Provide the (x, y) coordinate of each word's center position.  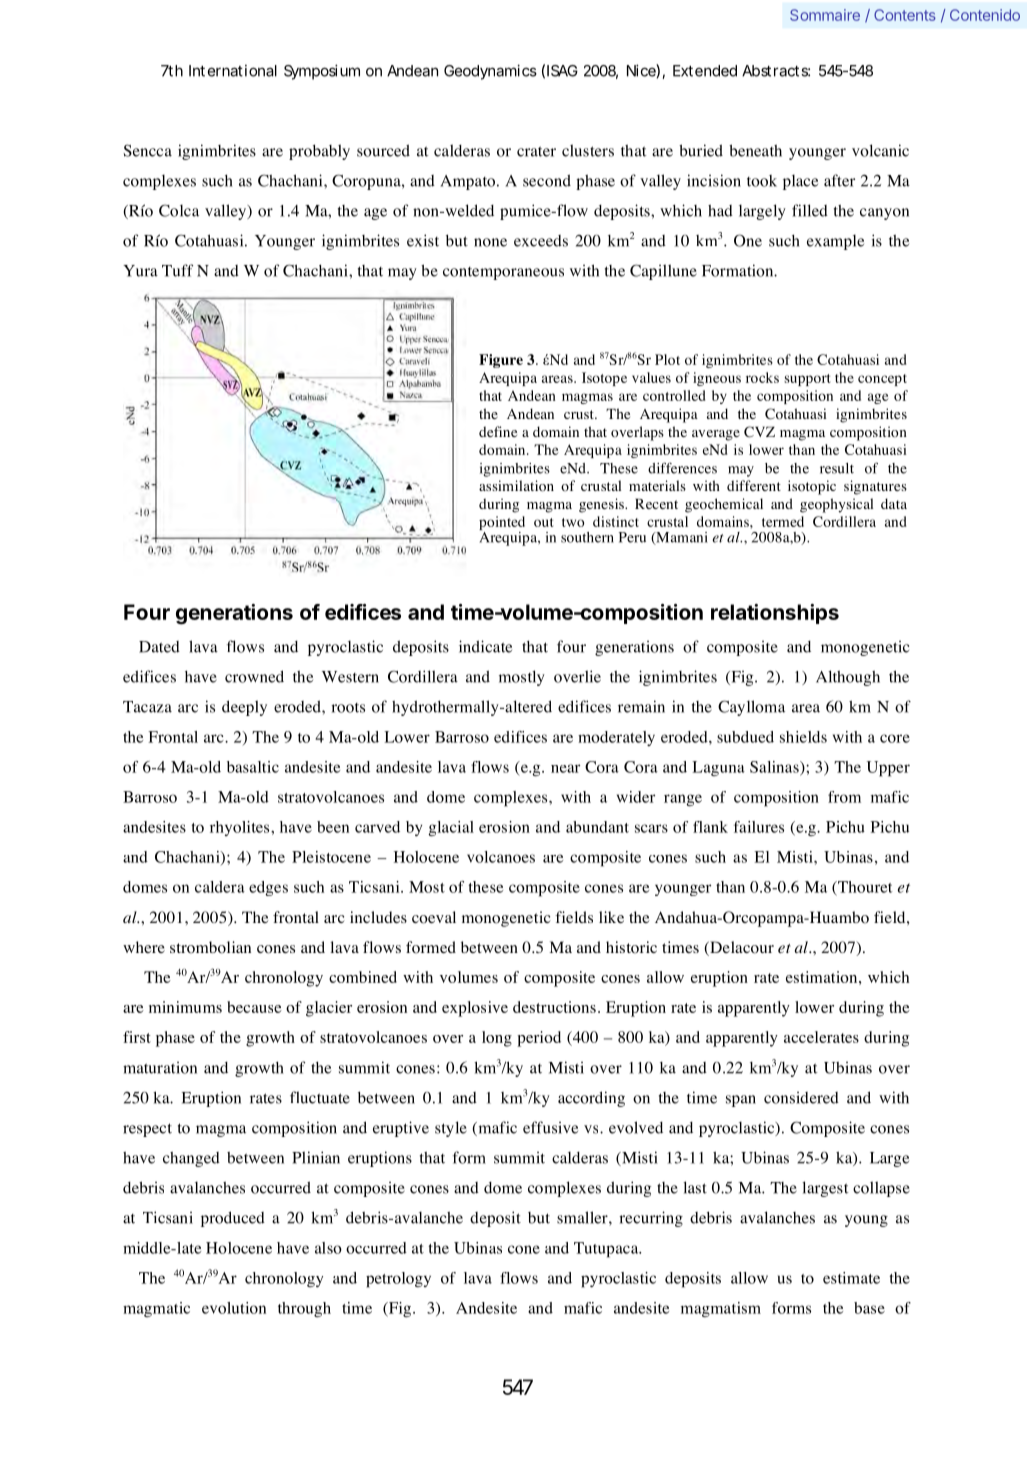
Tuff (177, 270)
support (807, 380)
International (233, 71)
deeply (244, 708)
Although (848, 678)
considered (801, 1097)
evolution (234, 1308)
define (498, 431)
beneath (755, 150)
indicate (485, 646)
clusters (588, 150)
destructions (554, 1007)
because (254, 1007)
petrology (398, 1280)
